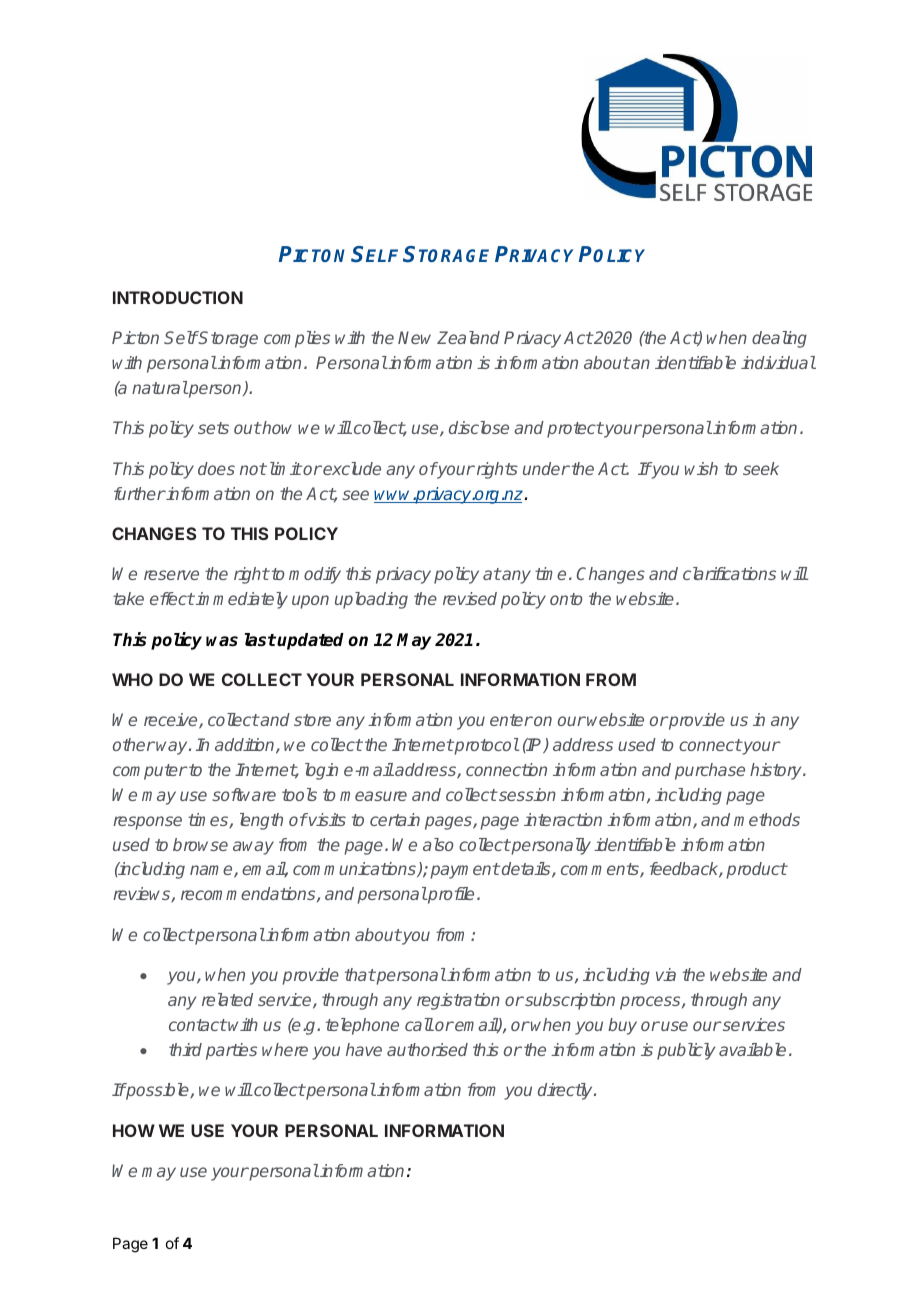 The height and width of the document is (1308, 924). Describe the element at coordinates (231, 1051) in the document. I see `parties` at that location.
